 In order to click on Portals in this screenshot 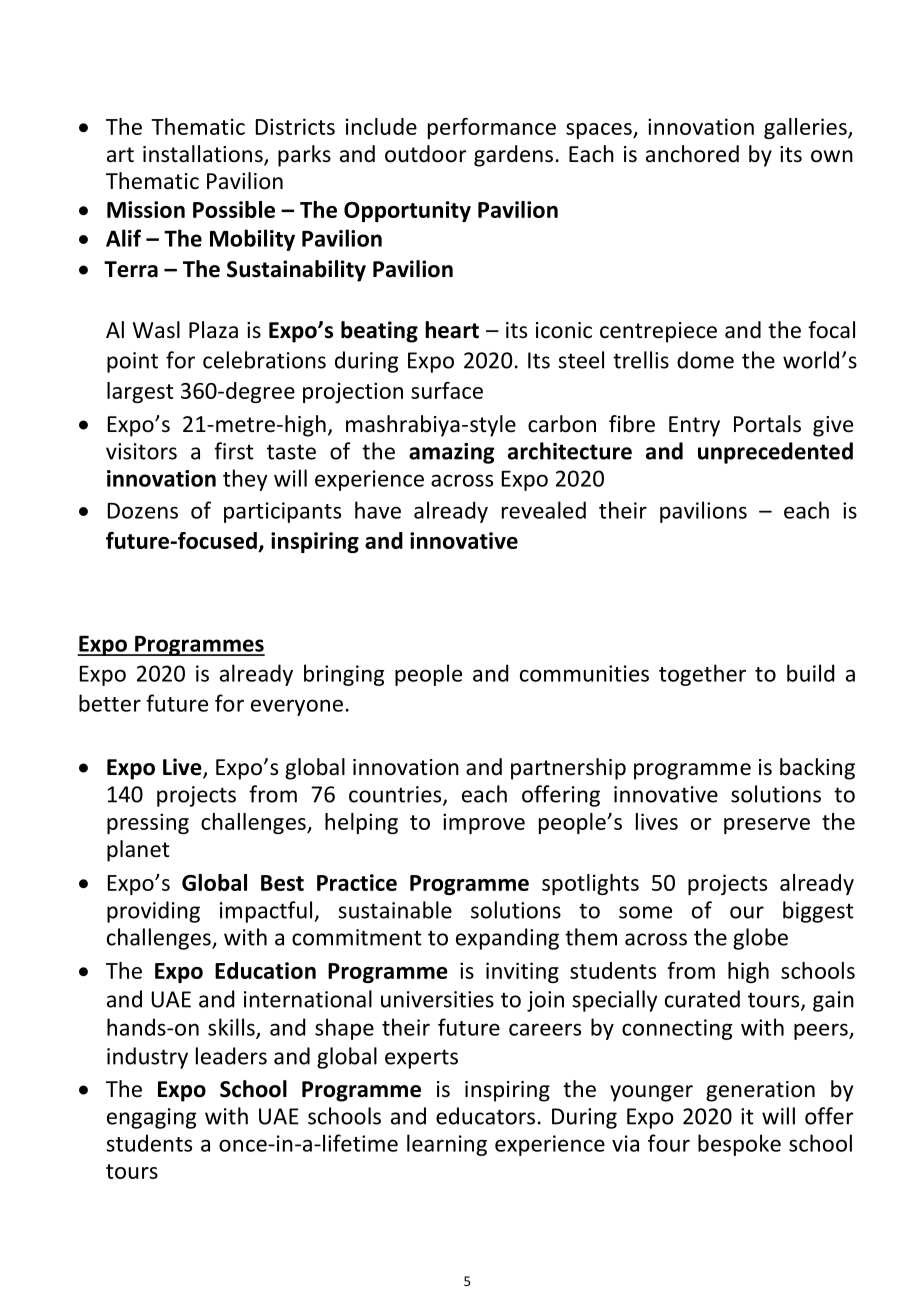, I will do `click(767, 424)`.
